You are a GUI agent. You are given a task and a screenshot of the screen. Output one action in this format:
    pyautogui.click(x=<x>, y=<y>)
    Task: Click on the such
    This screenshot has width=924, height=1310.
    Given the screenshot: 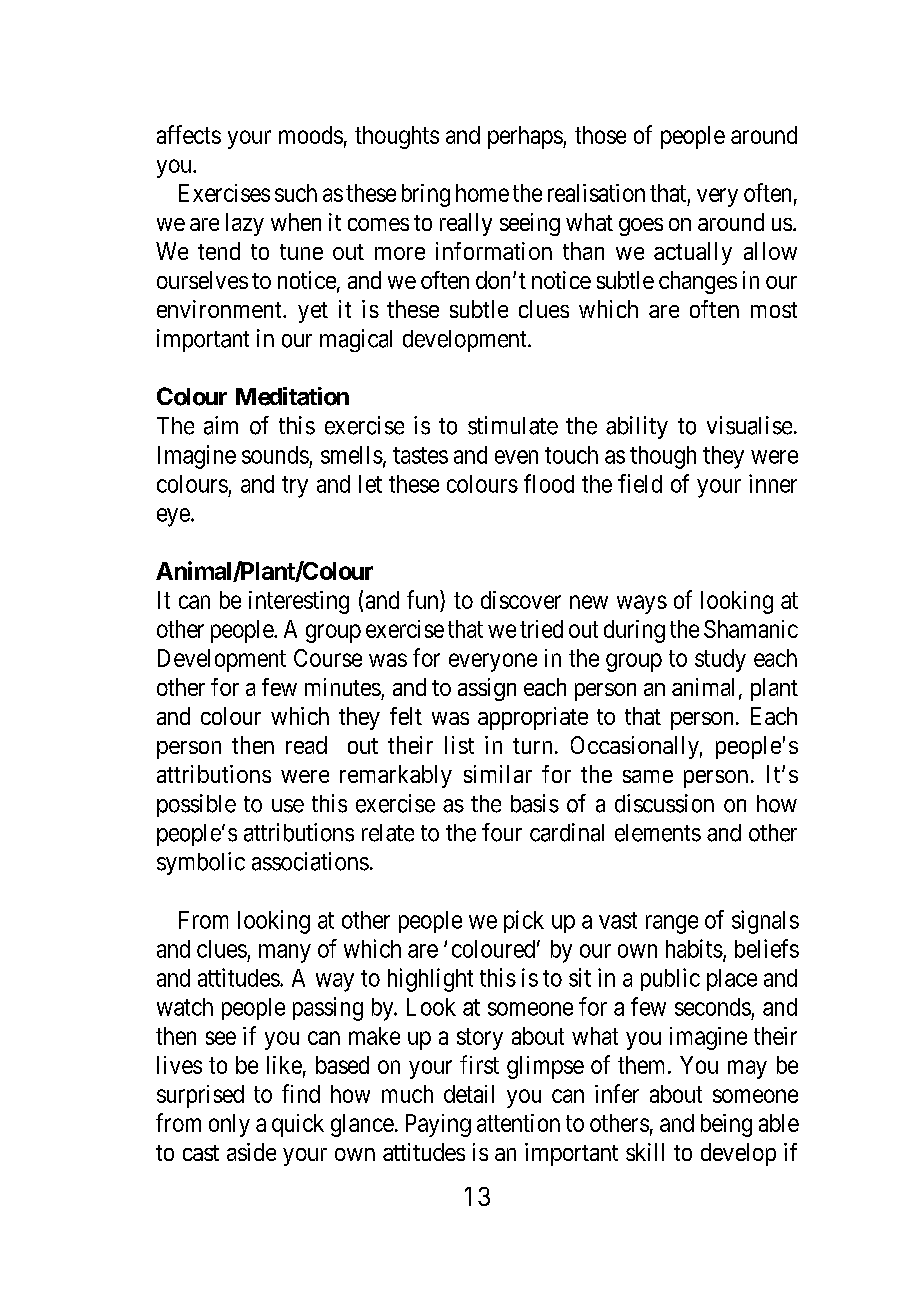 What is the action you would take?
    pyautogui.click(x=296, y=193)
